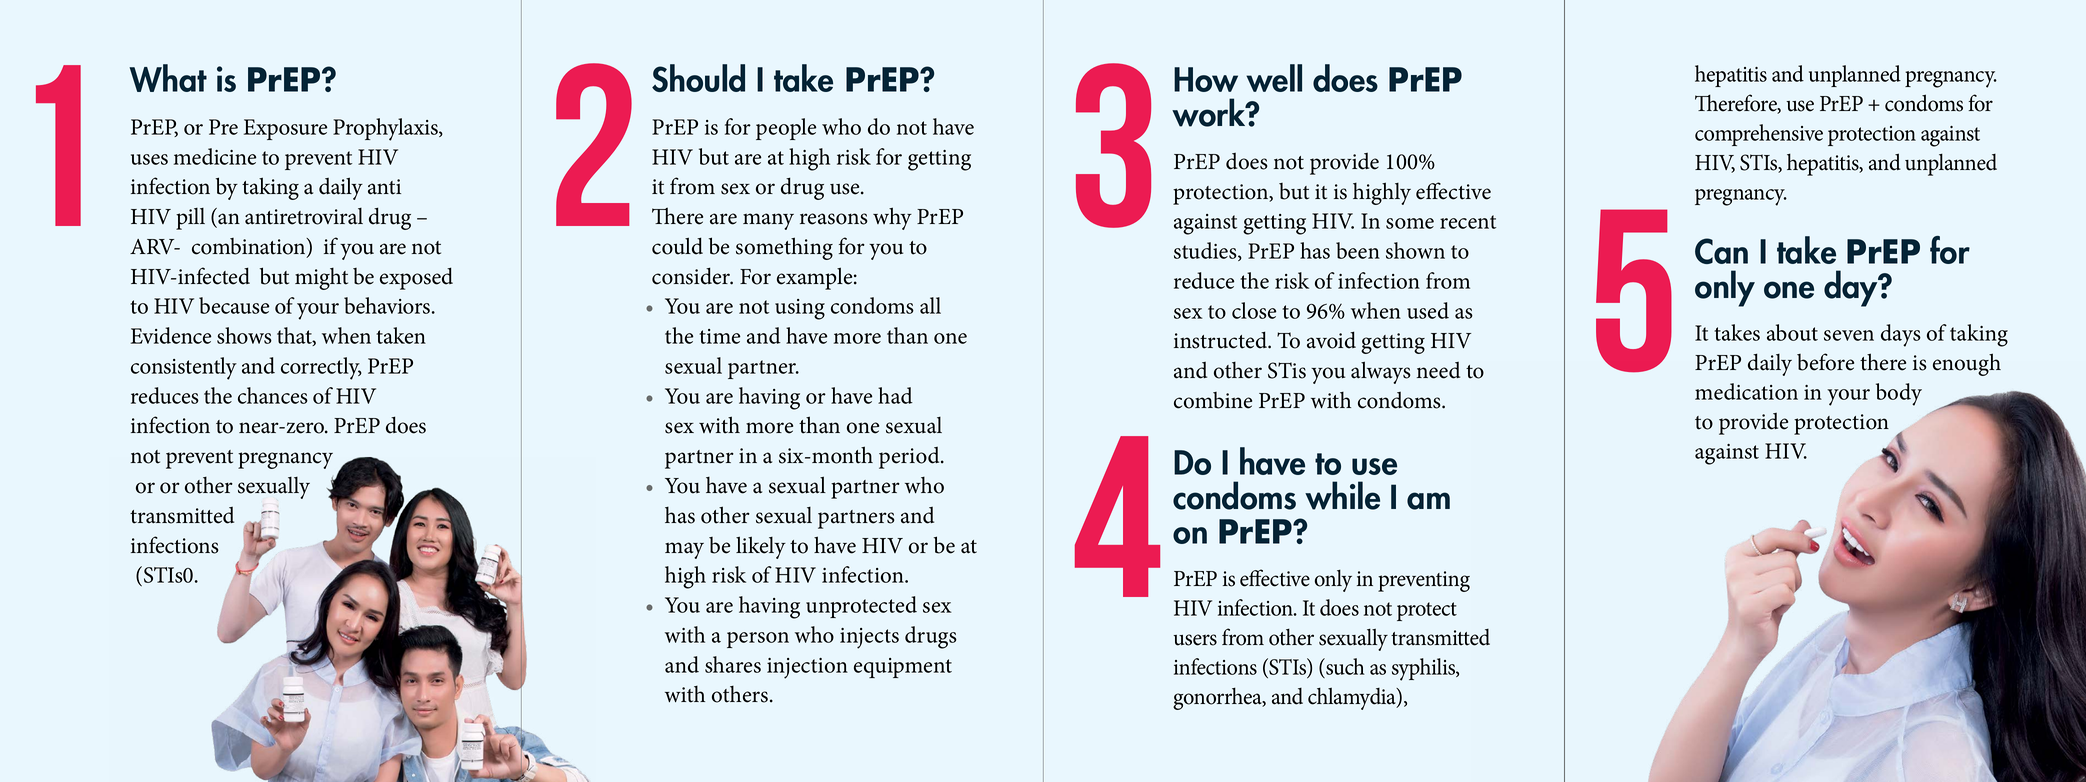  I want to click on studies, so click(1206, 251).
